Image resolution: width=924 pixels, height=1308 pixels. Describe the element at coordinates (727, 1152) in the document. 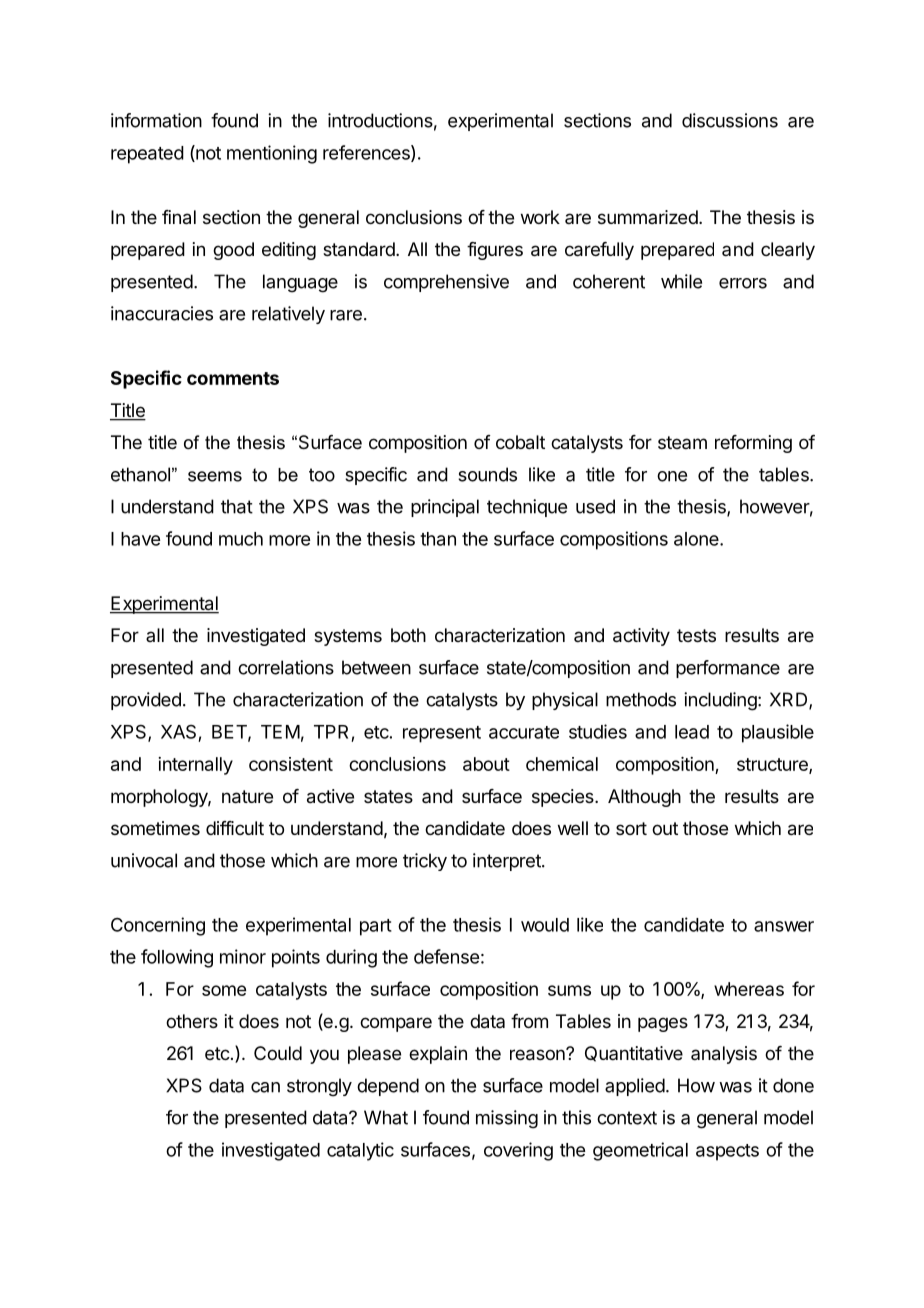

I see `aspects` at that location.
